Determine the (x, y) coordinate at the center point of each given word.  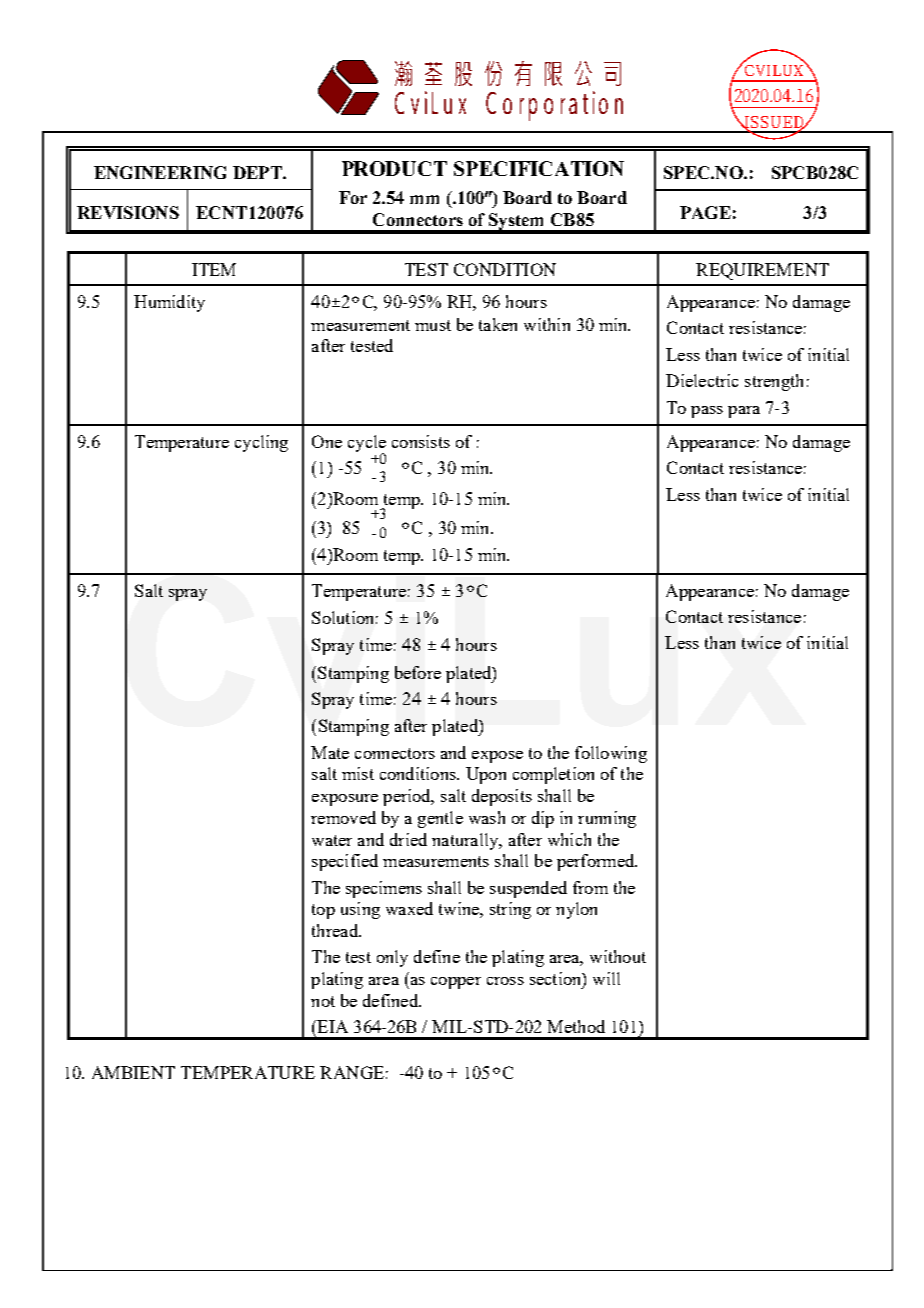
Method (576, 1026)
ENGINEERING (160, 172)
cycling (261, 443)
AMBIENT (133, 1072)
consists (421, 441)
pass (707, 412)
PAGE (705, 212)
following (611, 754)
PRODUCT (394, 168)
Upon (486, 775)
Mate (330, 752)
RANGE (352, 1072)
